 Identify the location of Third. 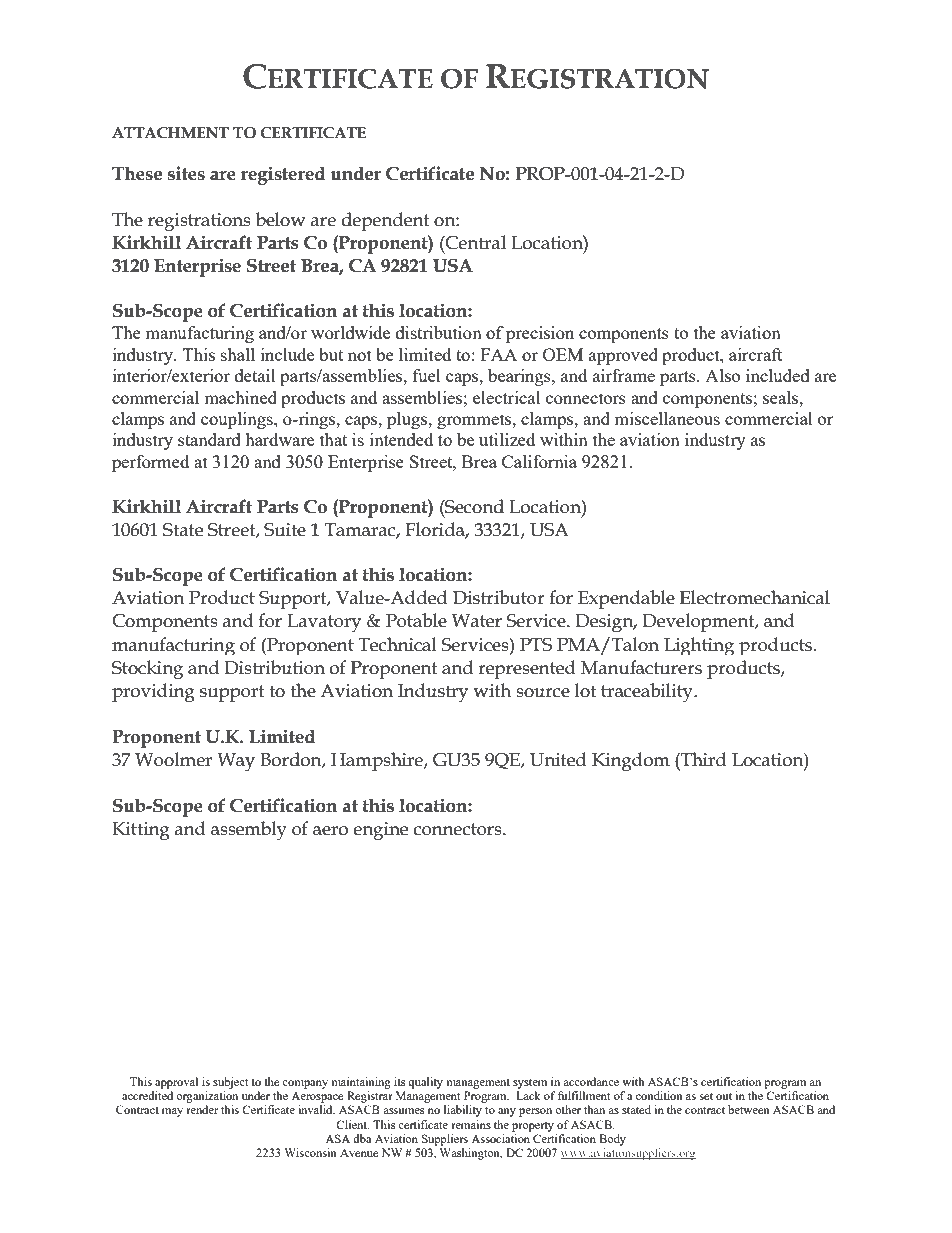
(702, 759).
